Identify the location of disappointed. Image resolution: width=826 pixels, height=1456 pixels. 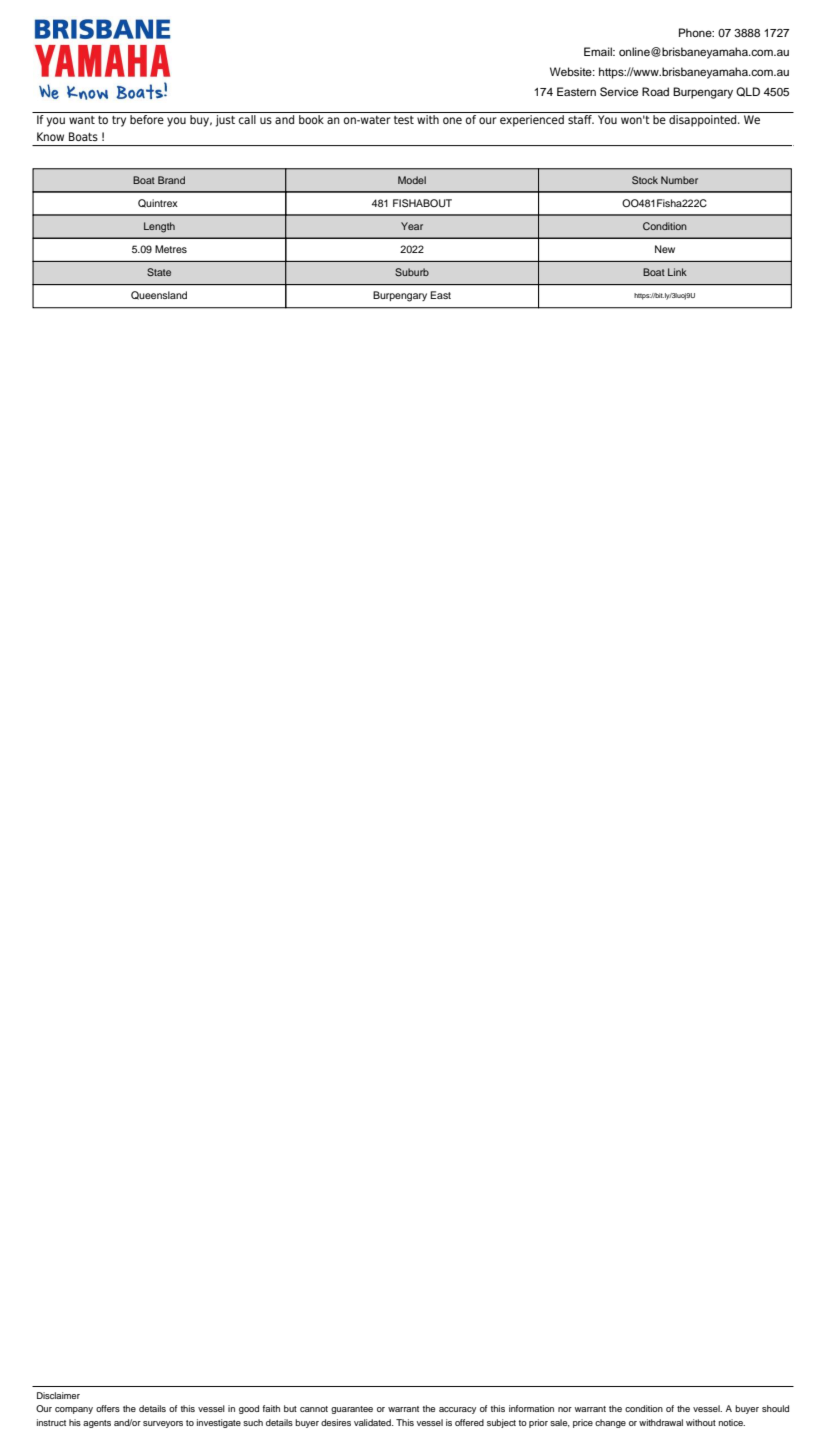
(704, 121).
